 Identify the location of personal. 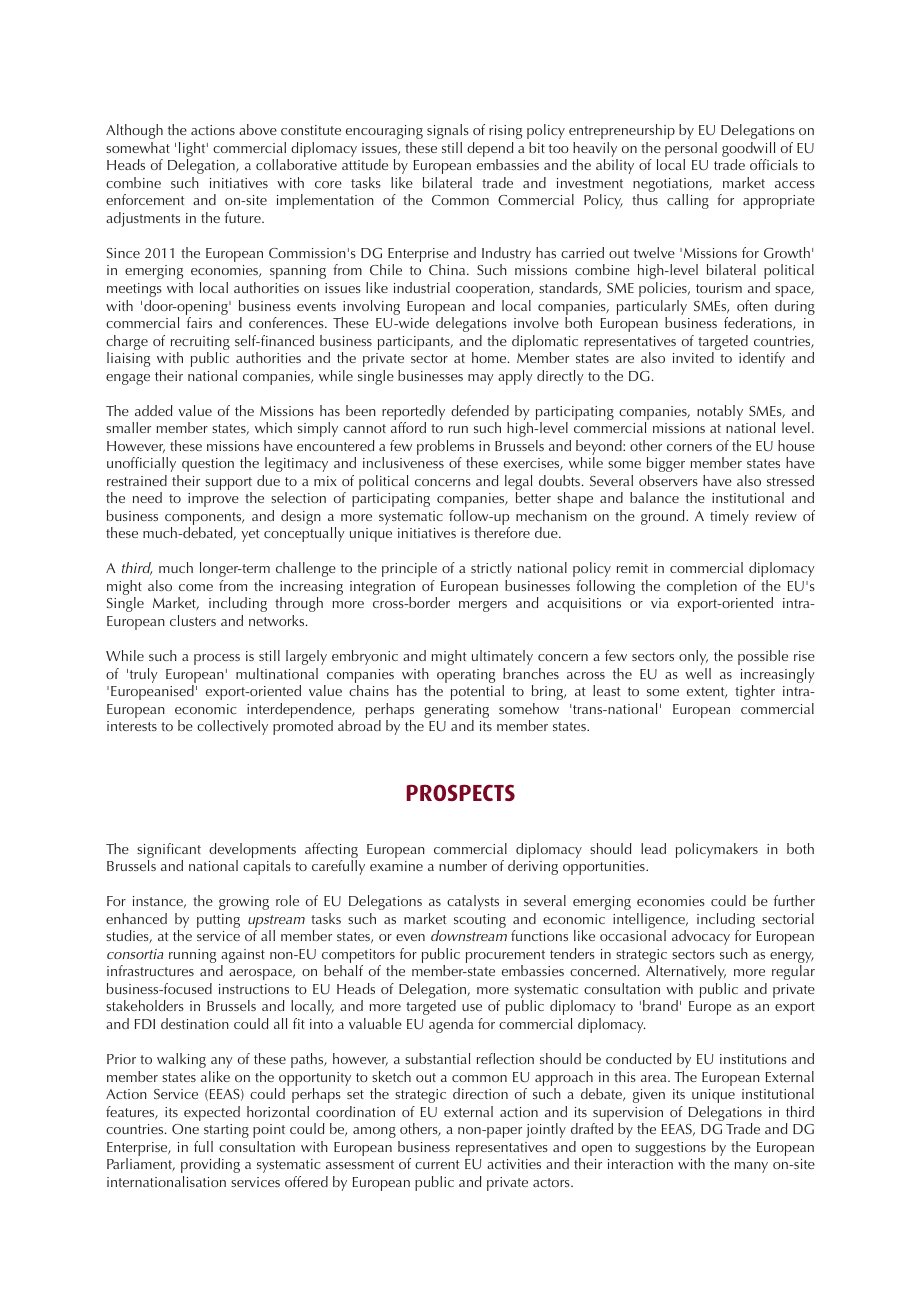
(691, 151).
